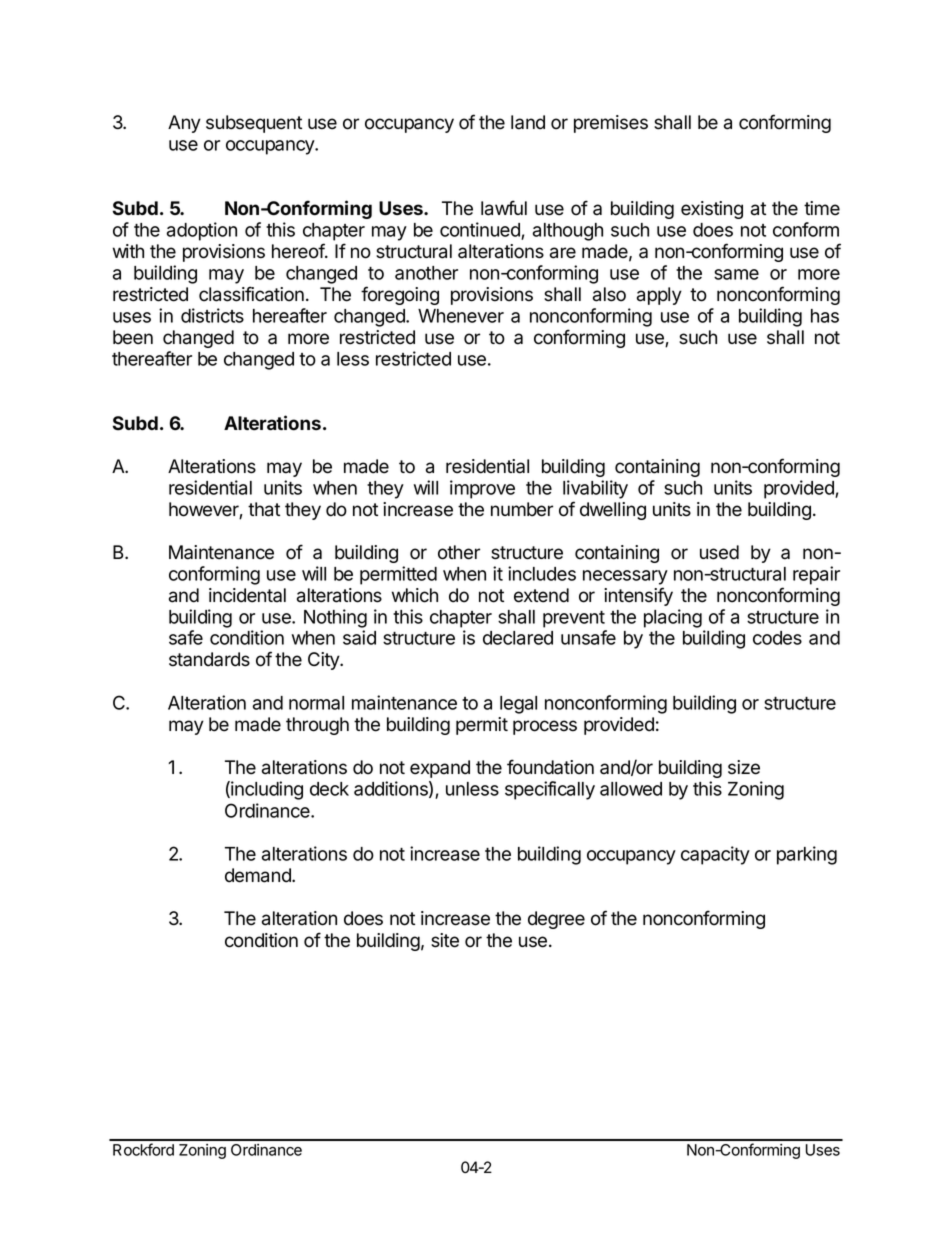 This document has height=1233, width=952. Describe the element at coordinates (719, 552) in the document. I see `used` at that location.
